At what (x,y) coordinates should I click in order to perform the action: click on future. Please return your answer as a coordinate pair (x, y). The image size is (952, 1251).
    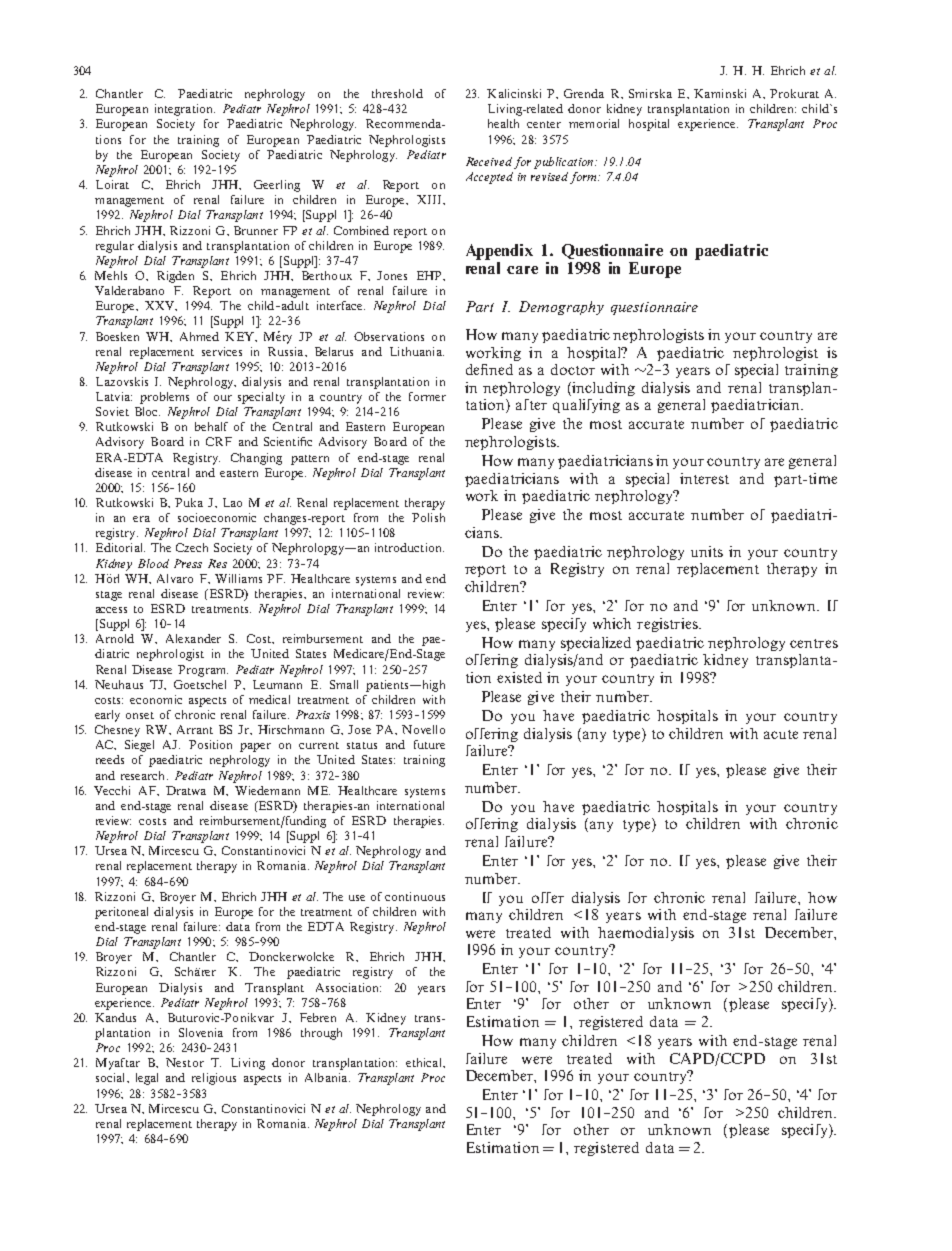
    Looking at the image, I should click on (429, 744).
